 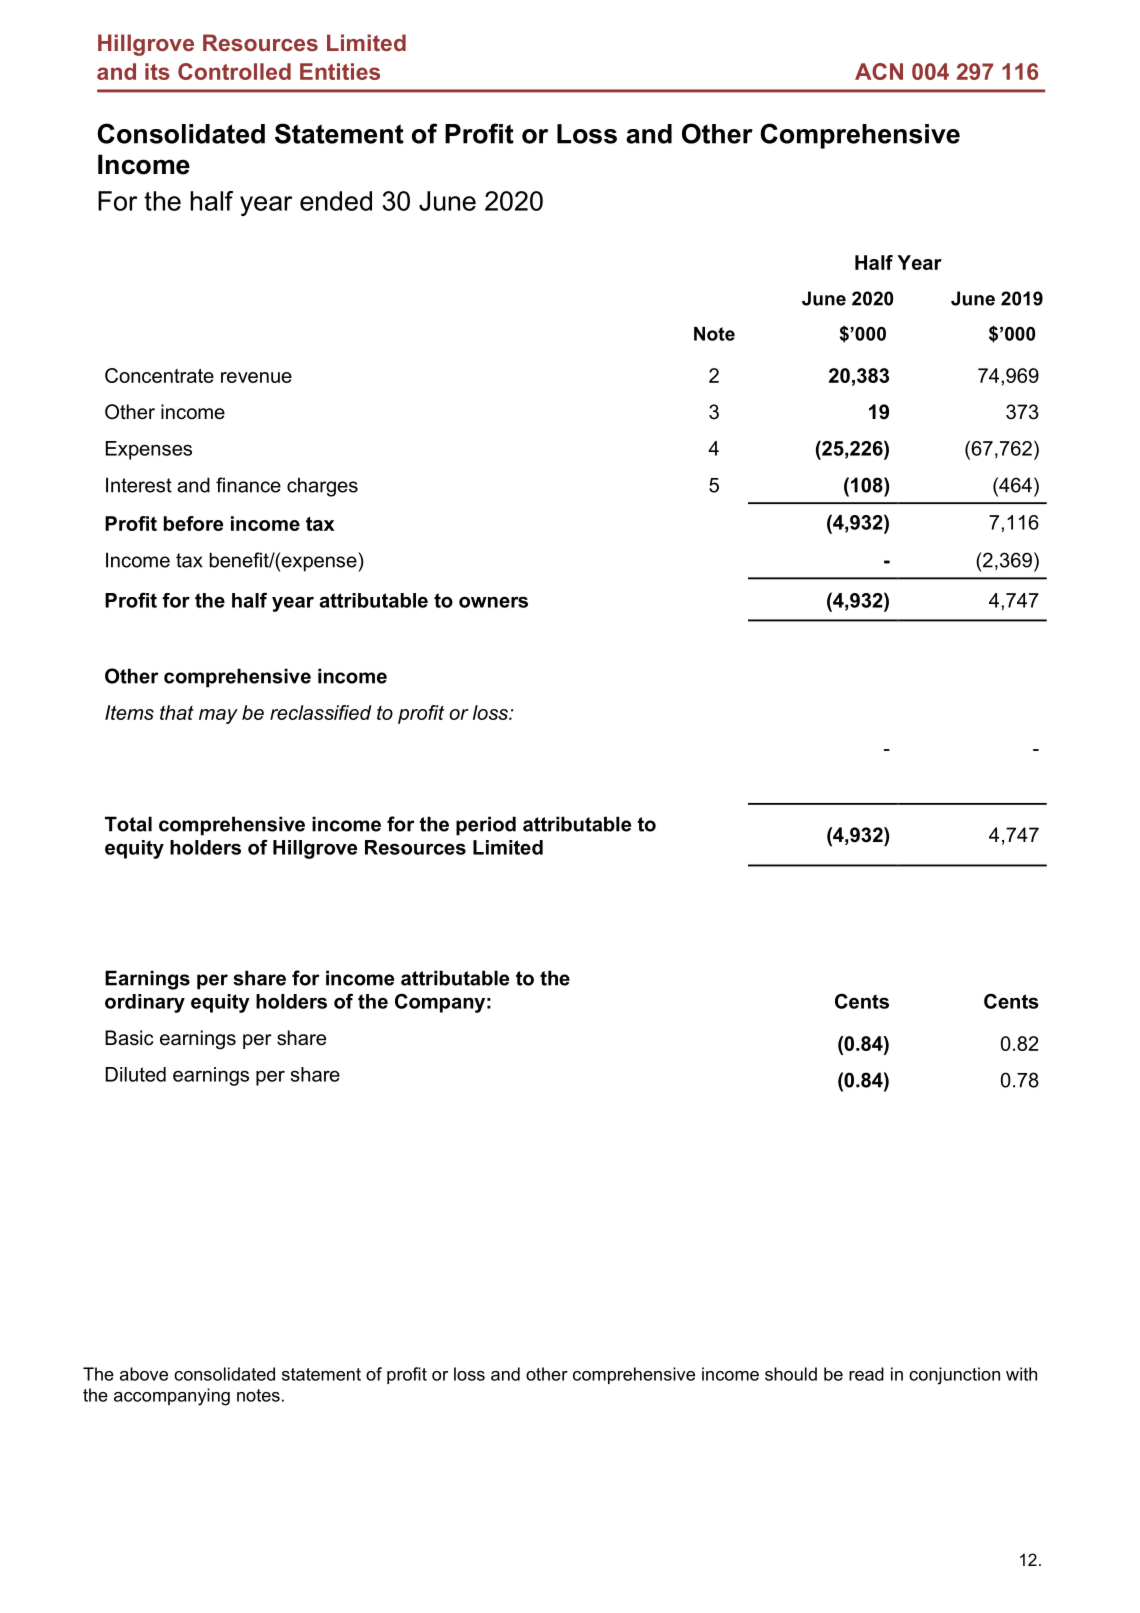 What do you see at coordinates (322, 487) in the document?
I see `charges` at bounding box center [322, 487].
